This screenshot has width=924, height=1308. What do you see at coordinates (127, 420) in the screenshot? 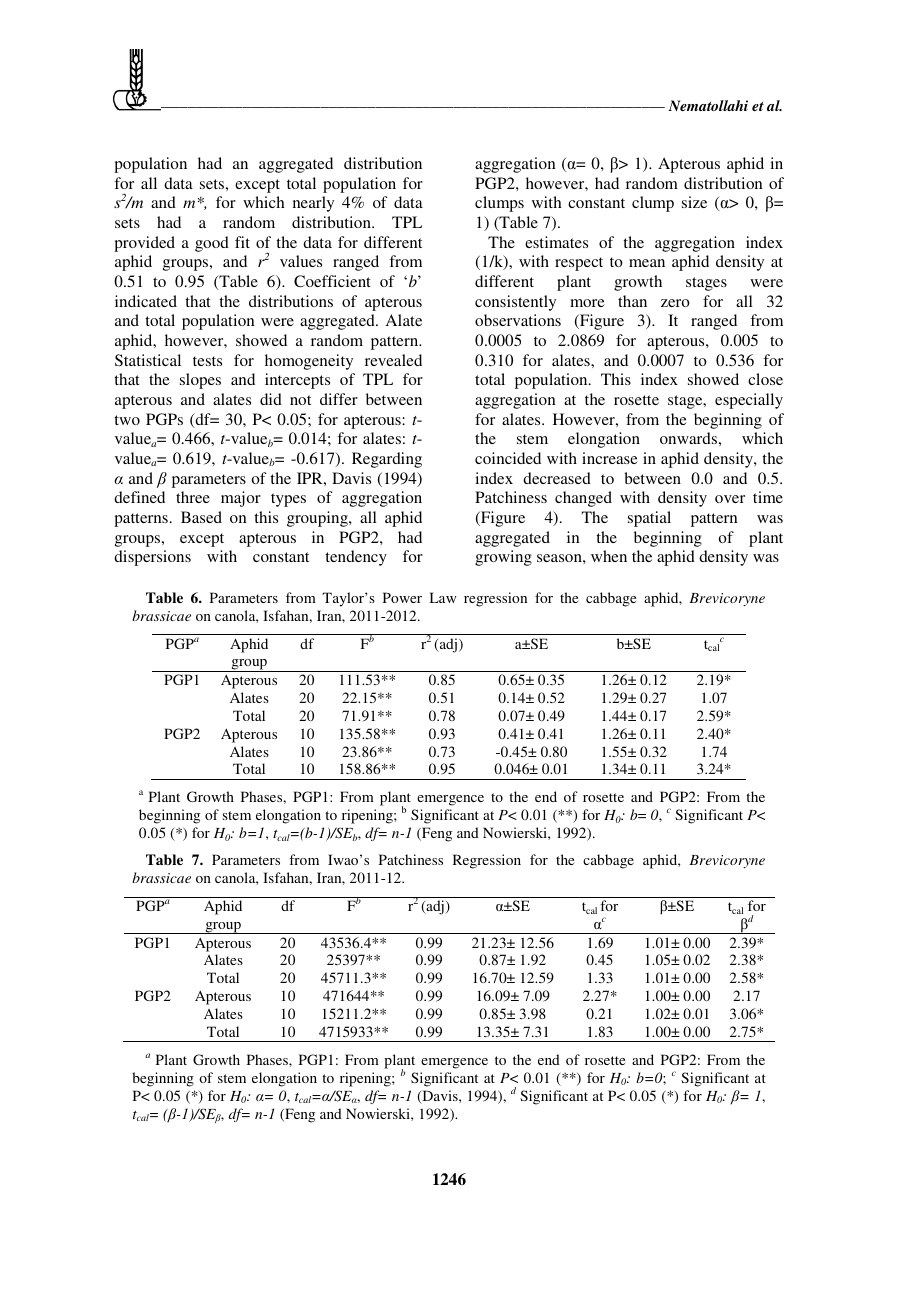
I see `two` at bounding box center [127, 420].
